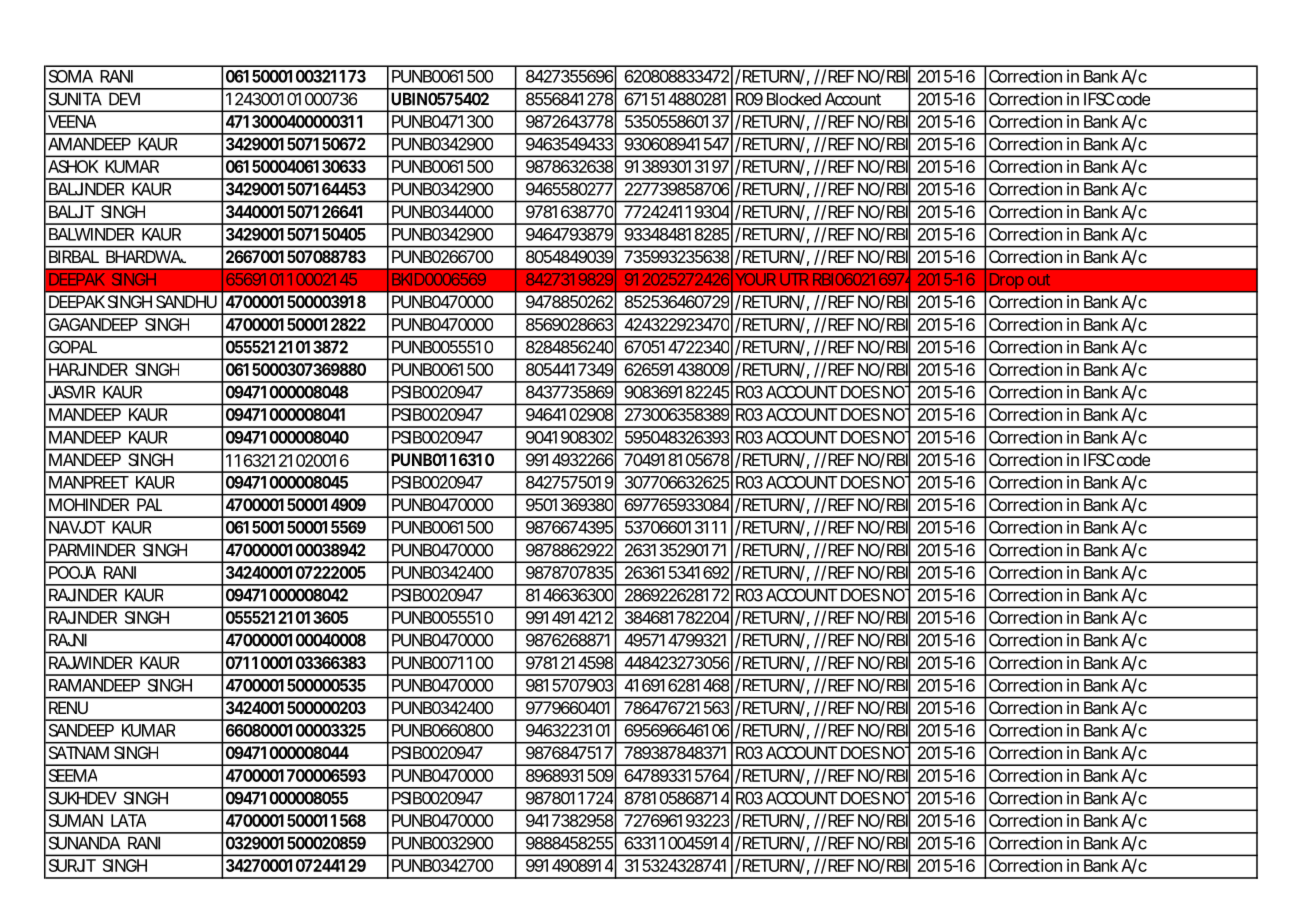 This image has width=1308, height=924. What do you see at coordinates (81, 730) in the image?
I see `SANDEEP` at bounding box center [81, 730].
